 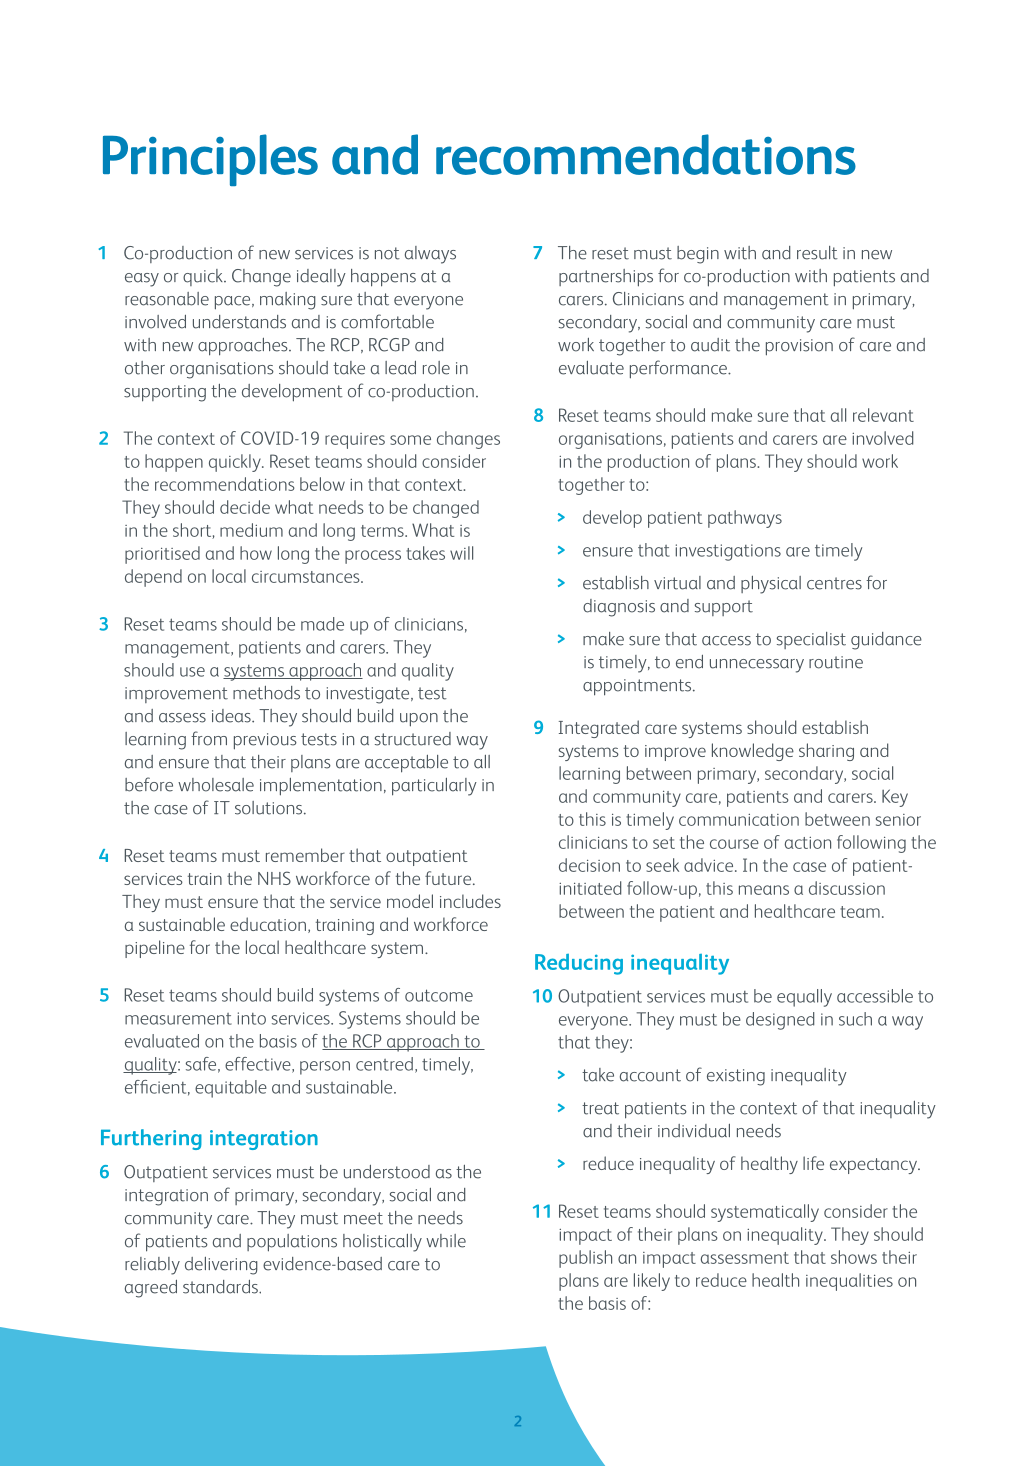 I want to click on result, so click(x=817, y=253).
